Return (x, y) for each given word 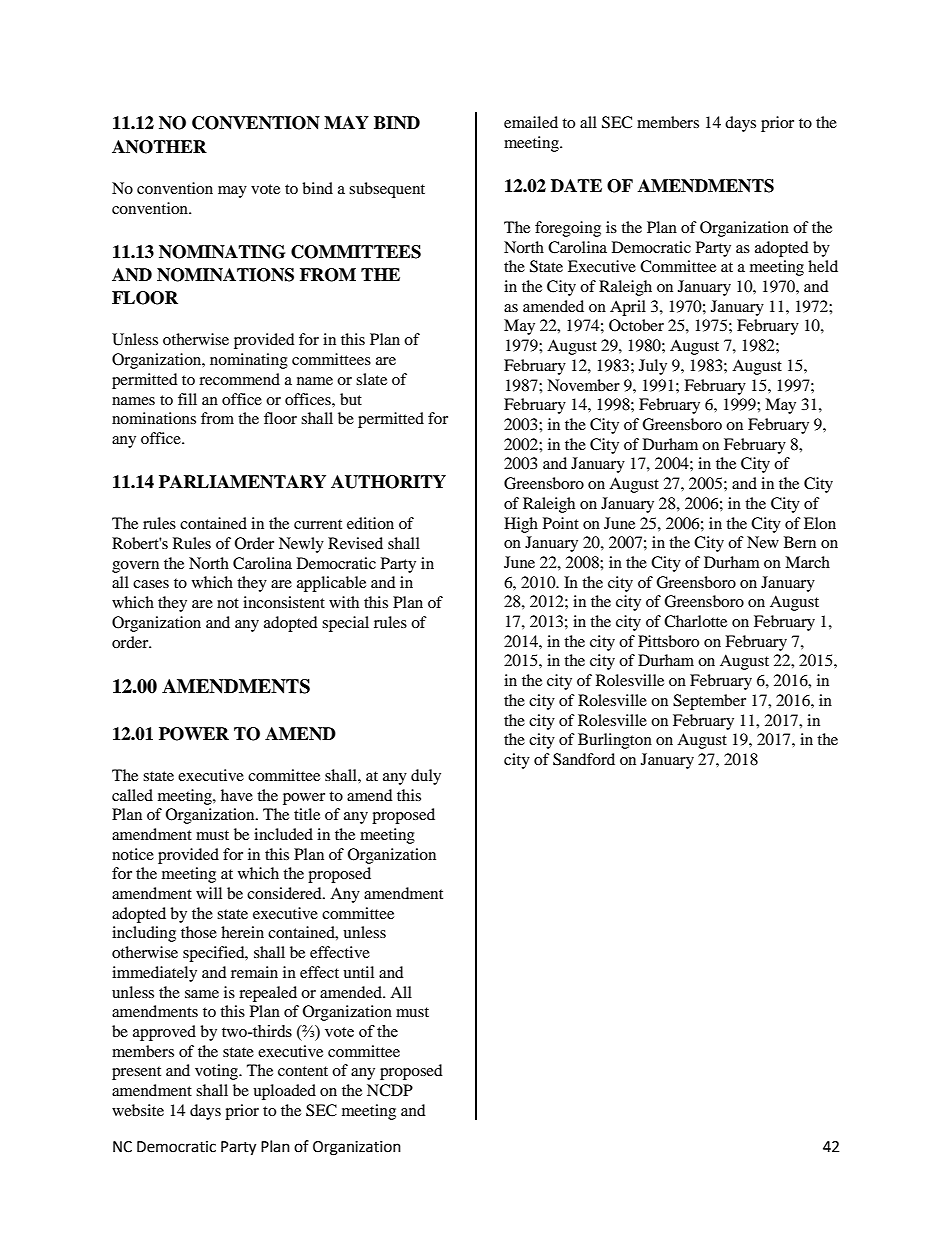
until (358, 972)
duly (426, 777)
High (521, 525)
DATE (576, 185)
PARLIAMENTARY (242, 482)
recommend (239, 379)
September (709, 702)
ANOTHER (159, 147)
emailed (531, 122)
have (237, 795)
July (653, 367)
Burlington (615, 741)
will (209, 893)
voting (218, 1072)
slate (371, 379)
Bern (800, 542)
